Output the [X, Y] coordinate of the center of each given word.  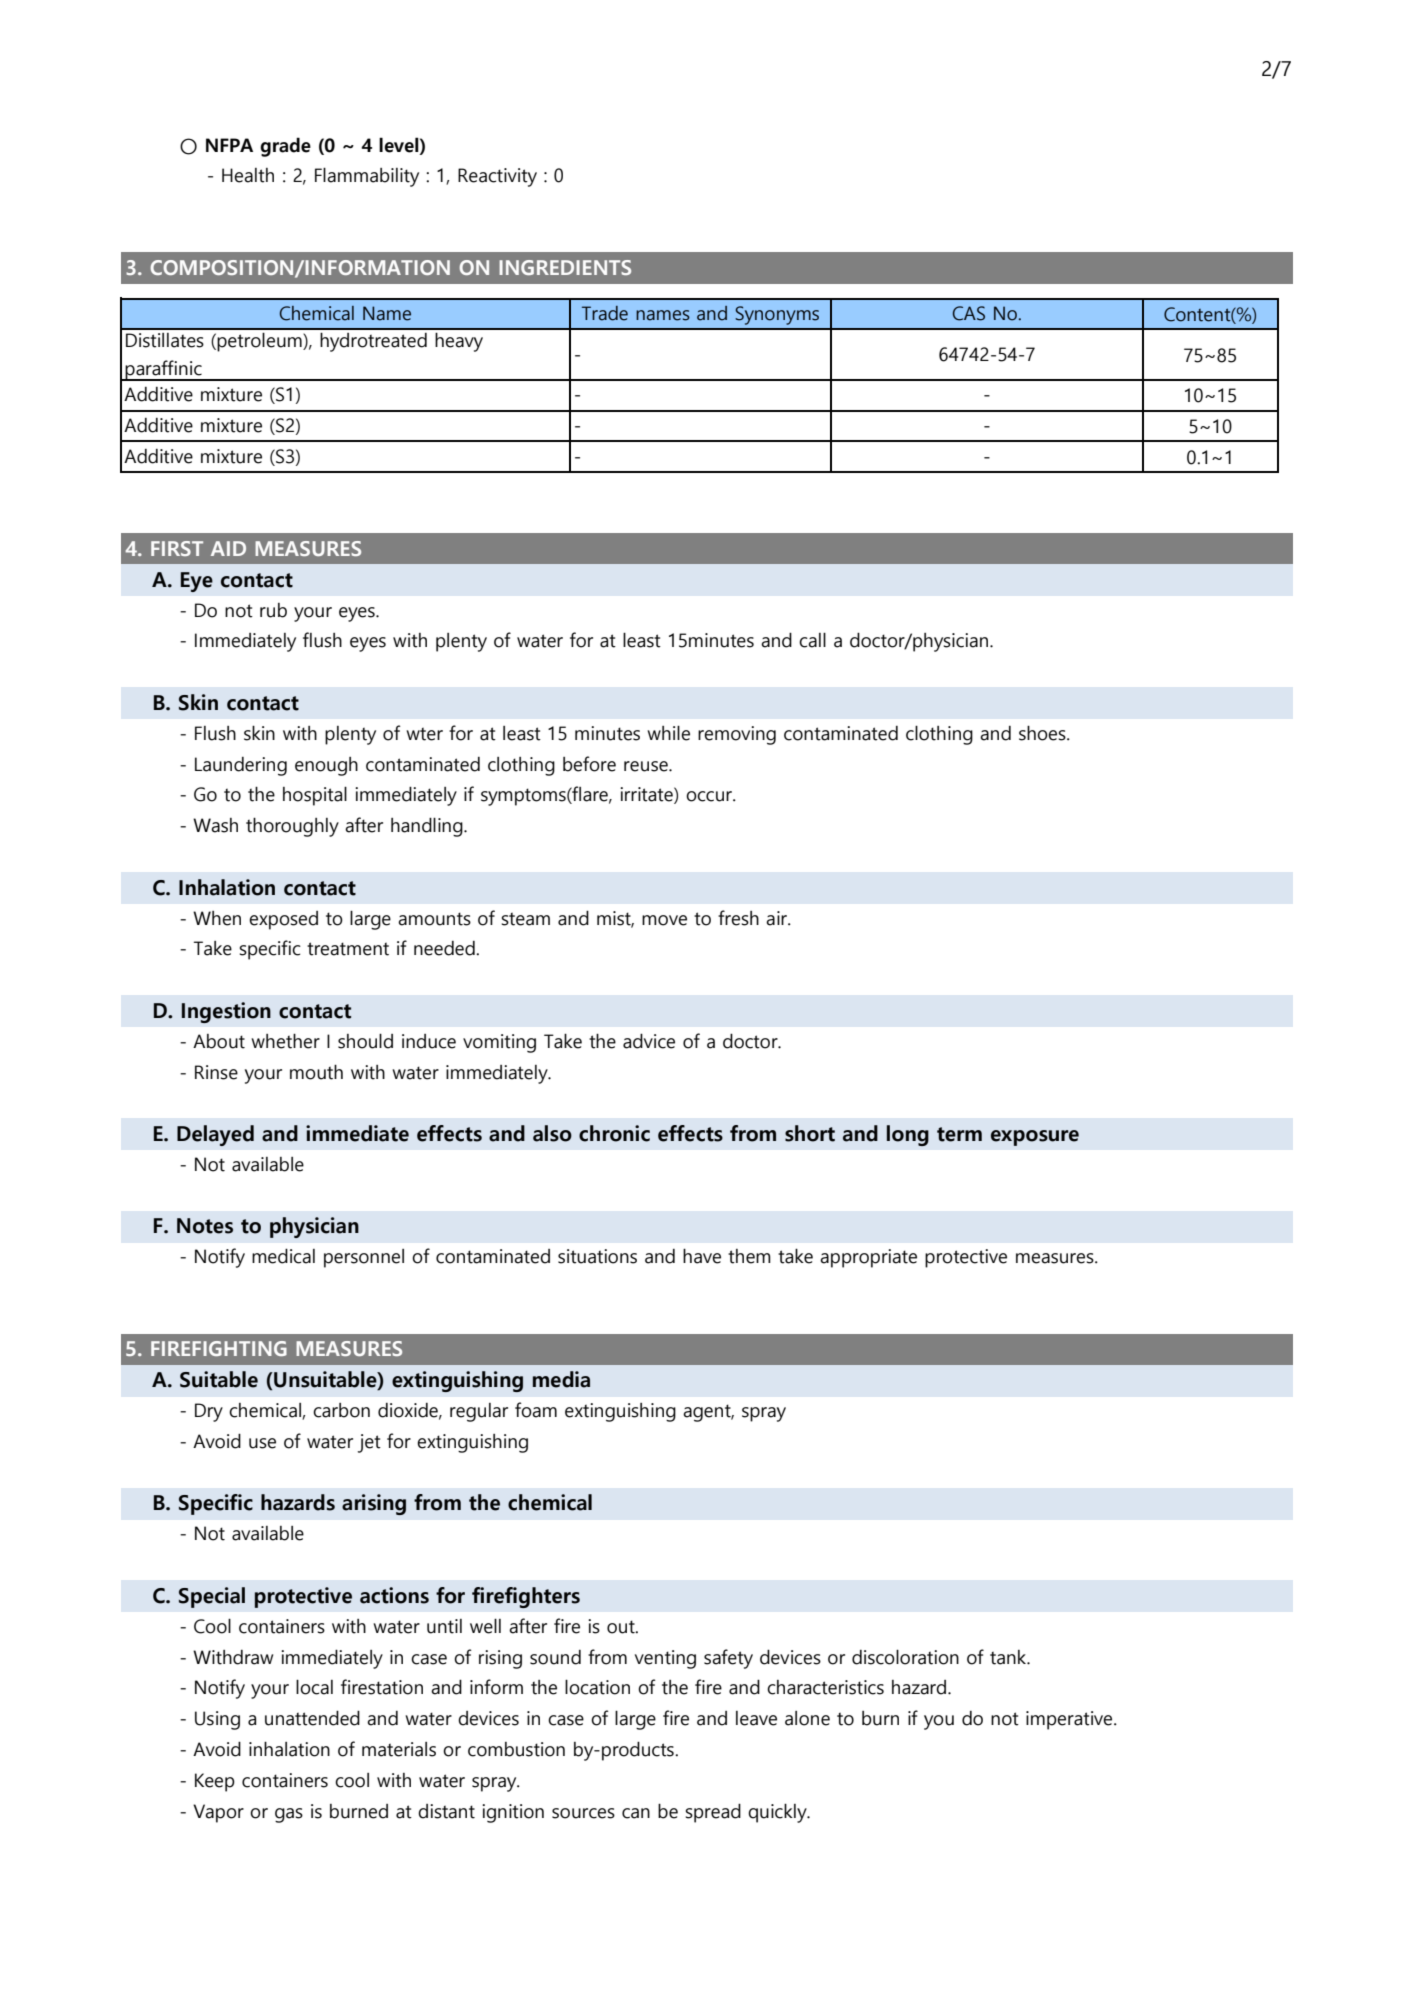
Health [248, 175]
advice [649, 1041]
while [668, 733]
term [959, 1134]
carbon [341, 1410]
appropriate [868, 1258]
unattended [312, 1718]
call [812, 640]
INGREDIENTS [565, 267]
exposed [283, 920]
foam [536, 1410]
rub [273, 610]
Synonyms [777, 315]
